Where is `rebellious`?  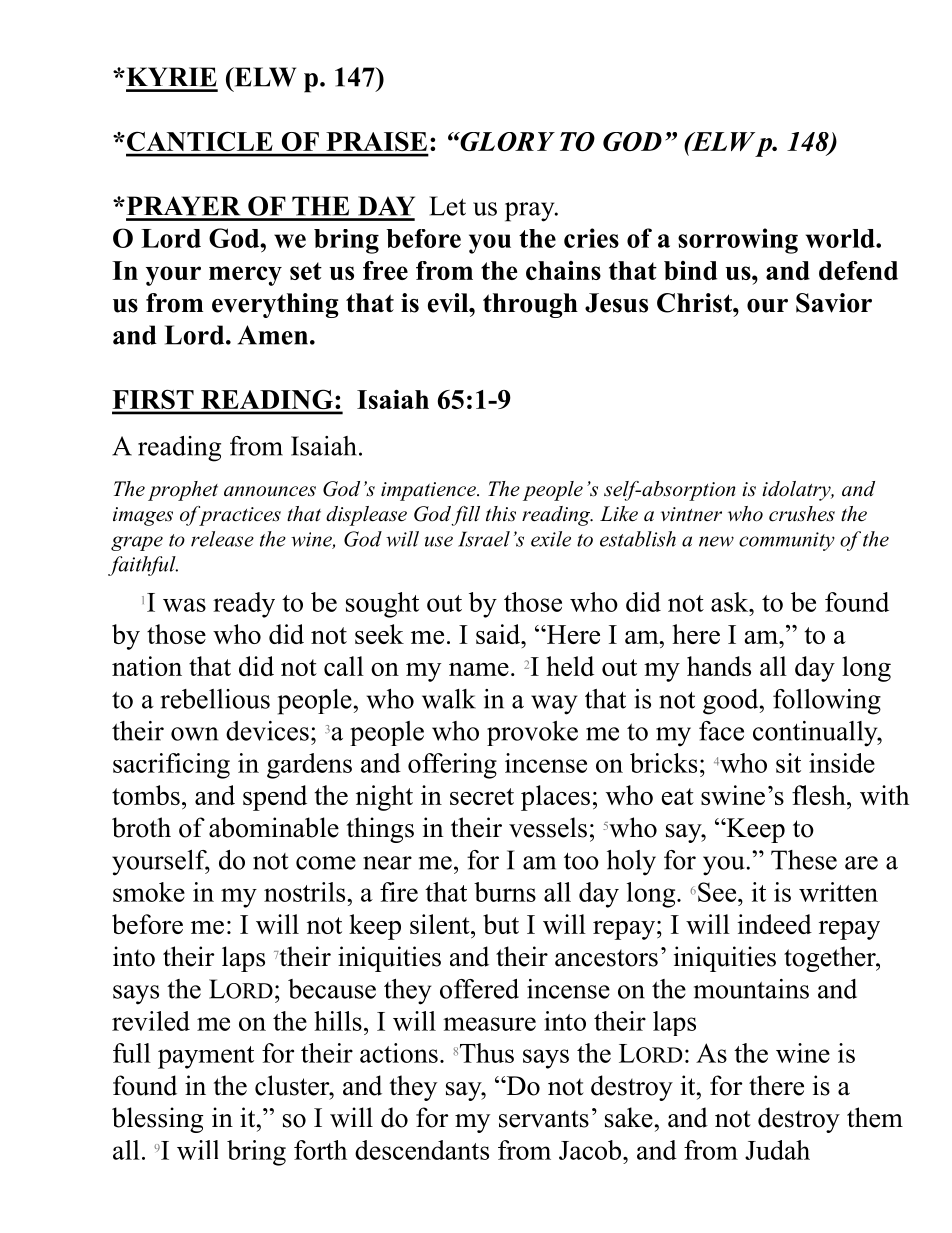 rebellious is located at coordinates (215, 699).
